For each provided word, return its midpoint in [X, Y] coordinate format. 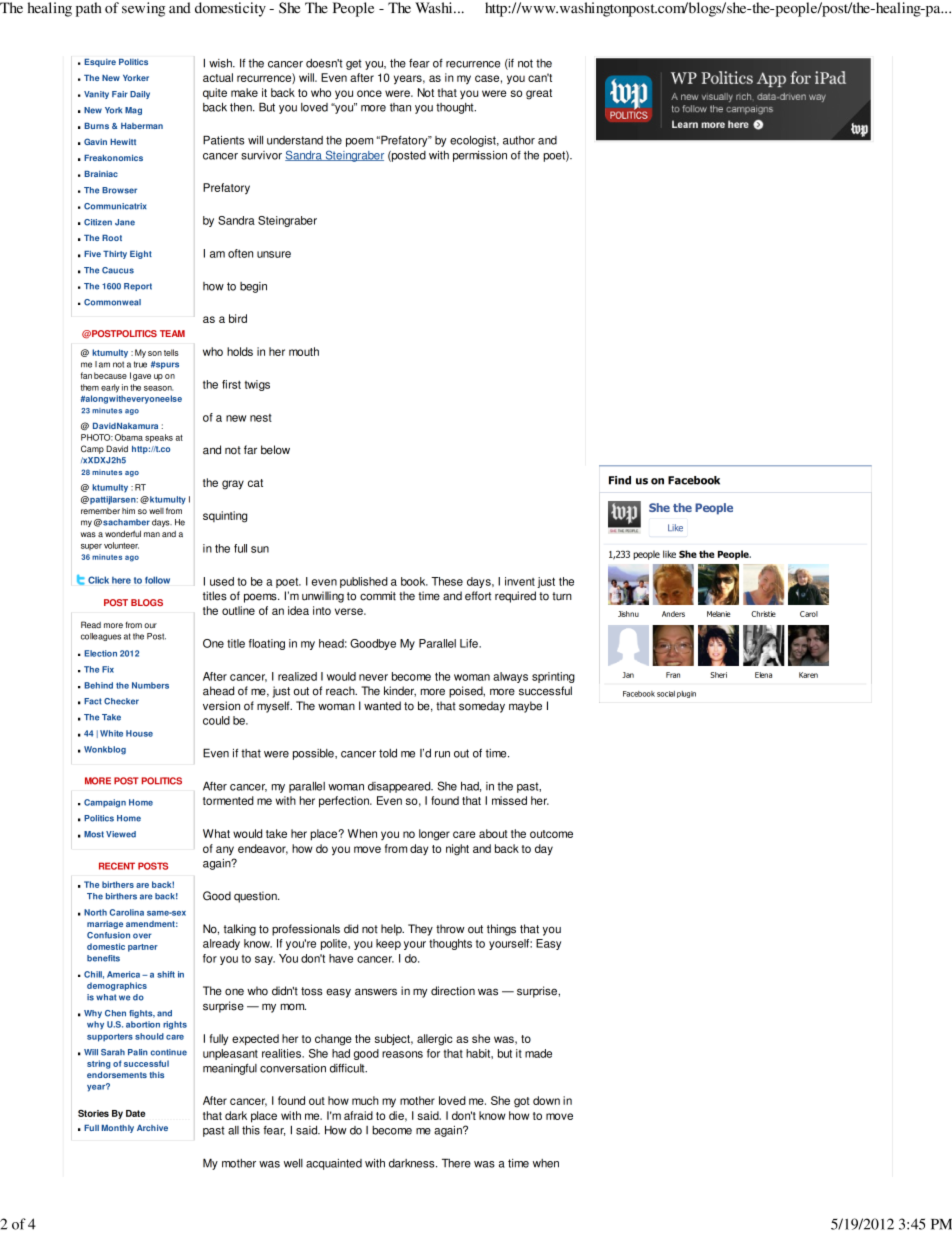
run [442, 754]
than [400, 107]
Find [620, 480]
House [139, 733]
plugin [686, 694]
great [539, 94]
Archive [152, 1128]
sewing [143, 9]
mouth [304, 351]
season [158, 388]
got [522, 1102]
